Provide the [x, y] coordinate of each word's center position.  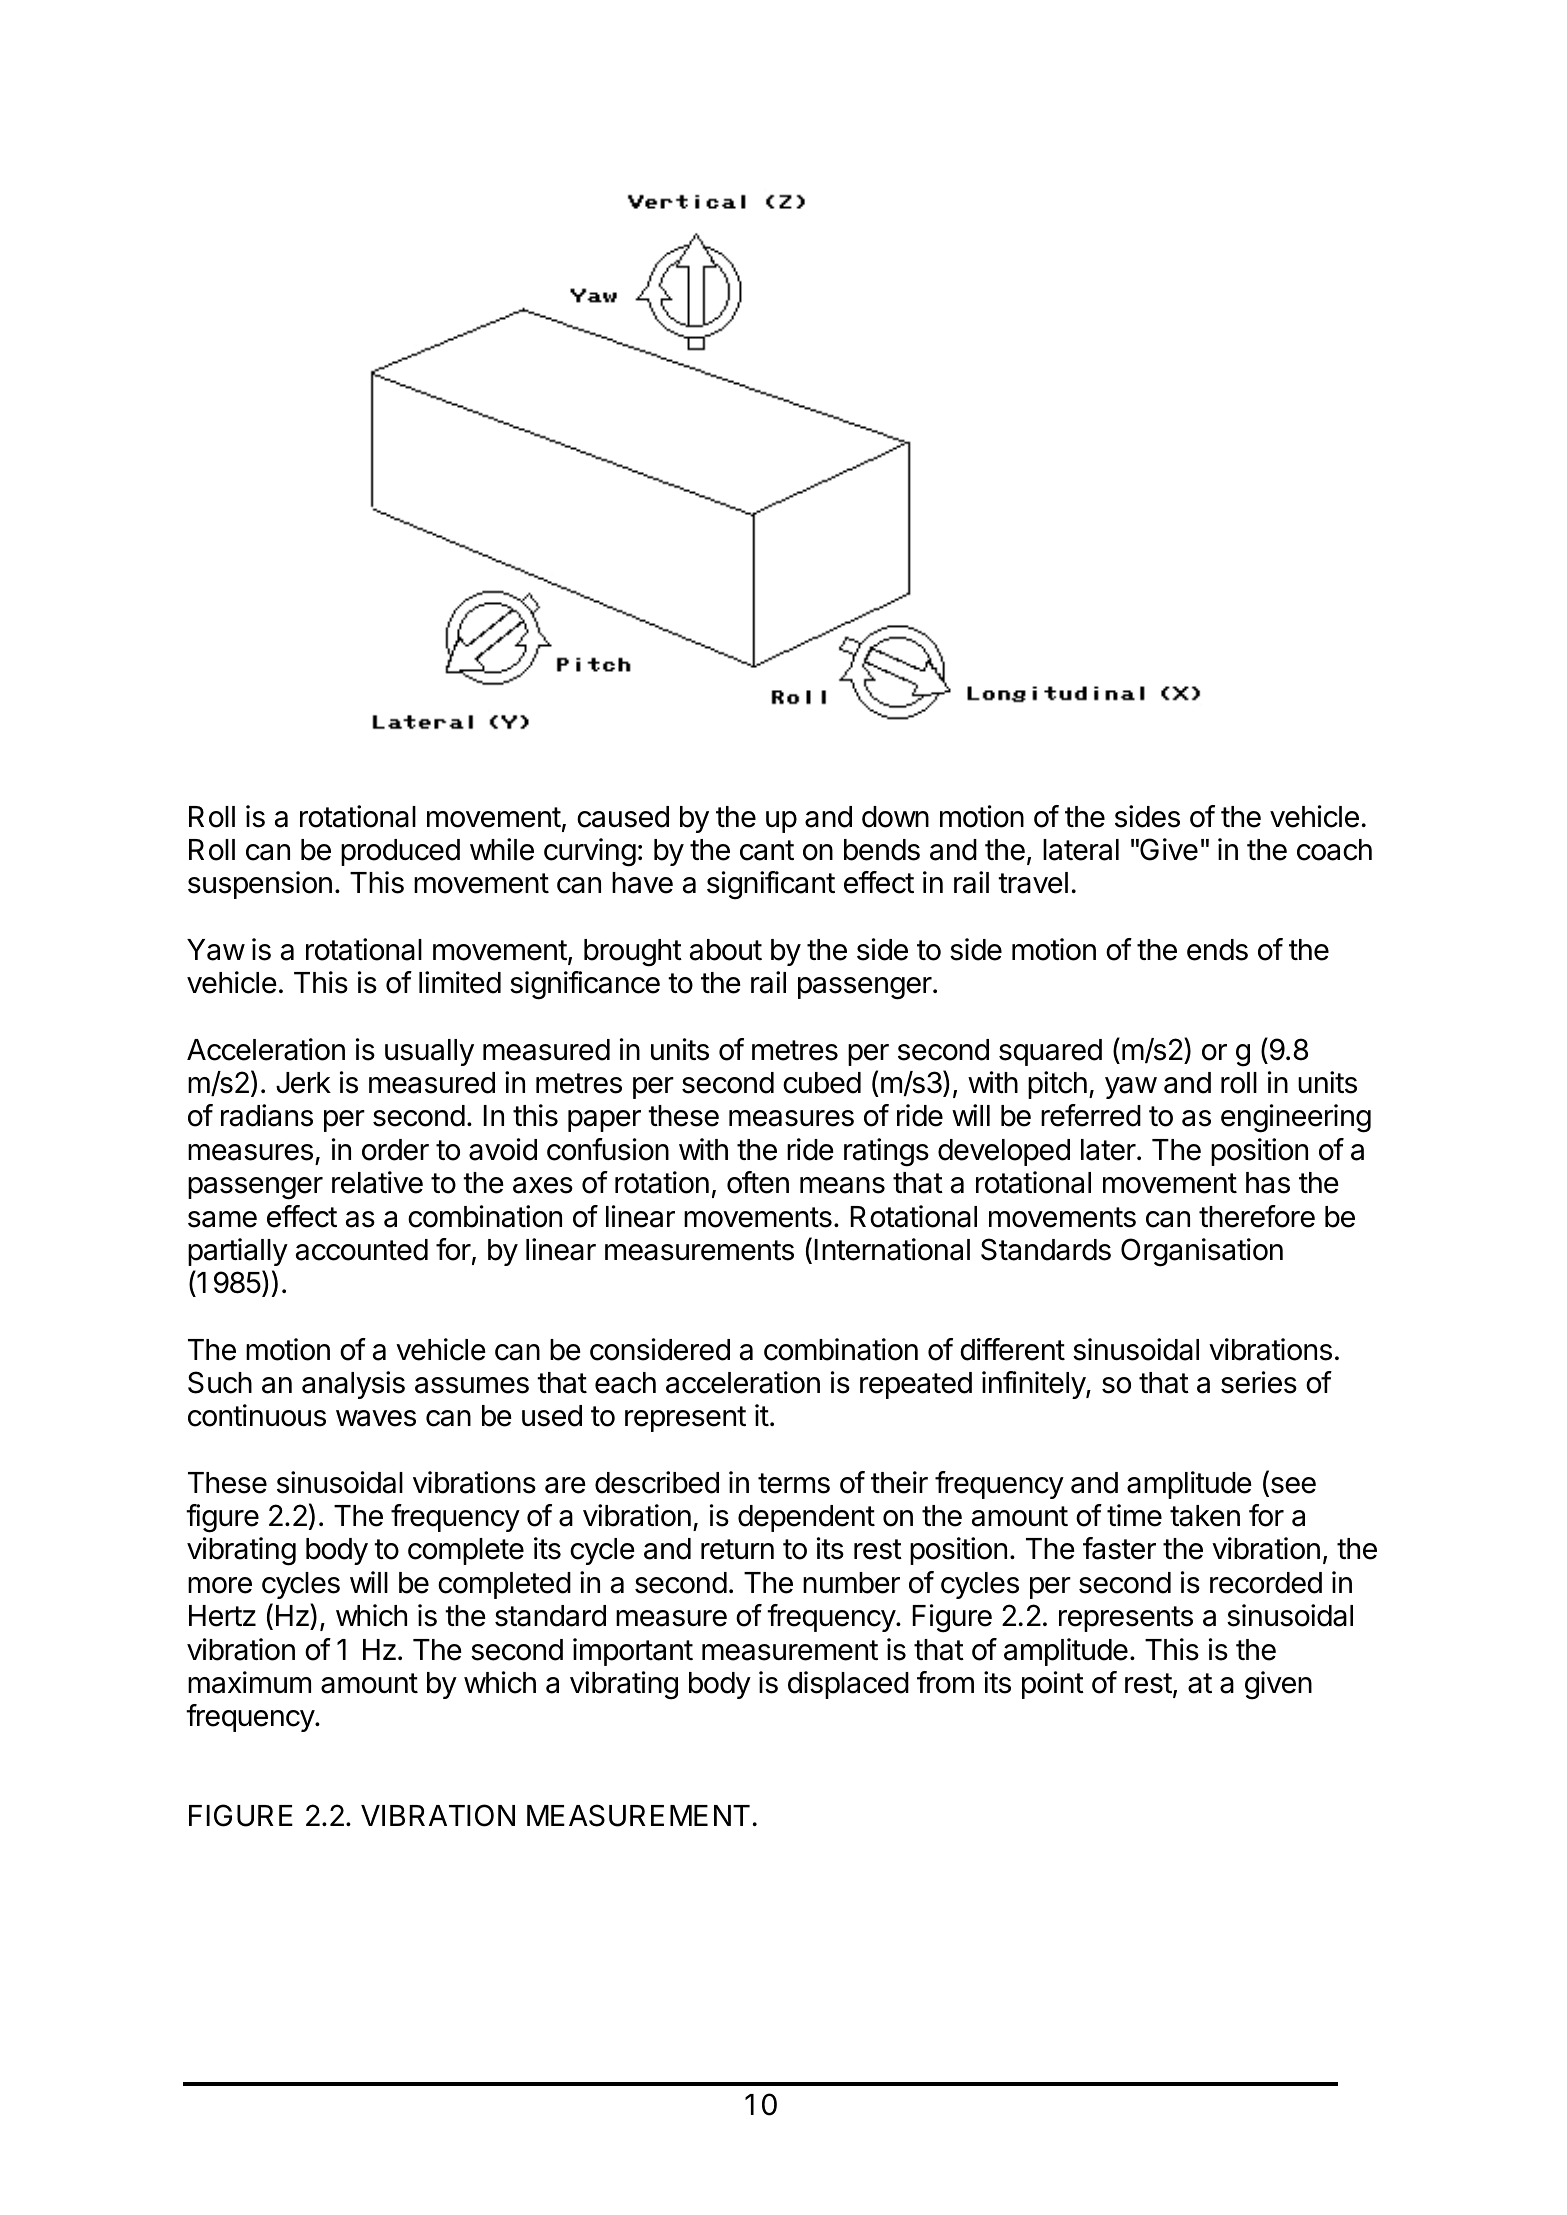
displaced [848, 1685]
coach [1334, 850]
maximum [249, 1682]
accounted [362, 1250]
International [892, 1249]
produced [400, 852]
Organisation [1202, 1252]
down [895, 817]
